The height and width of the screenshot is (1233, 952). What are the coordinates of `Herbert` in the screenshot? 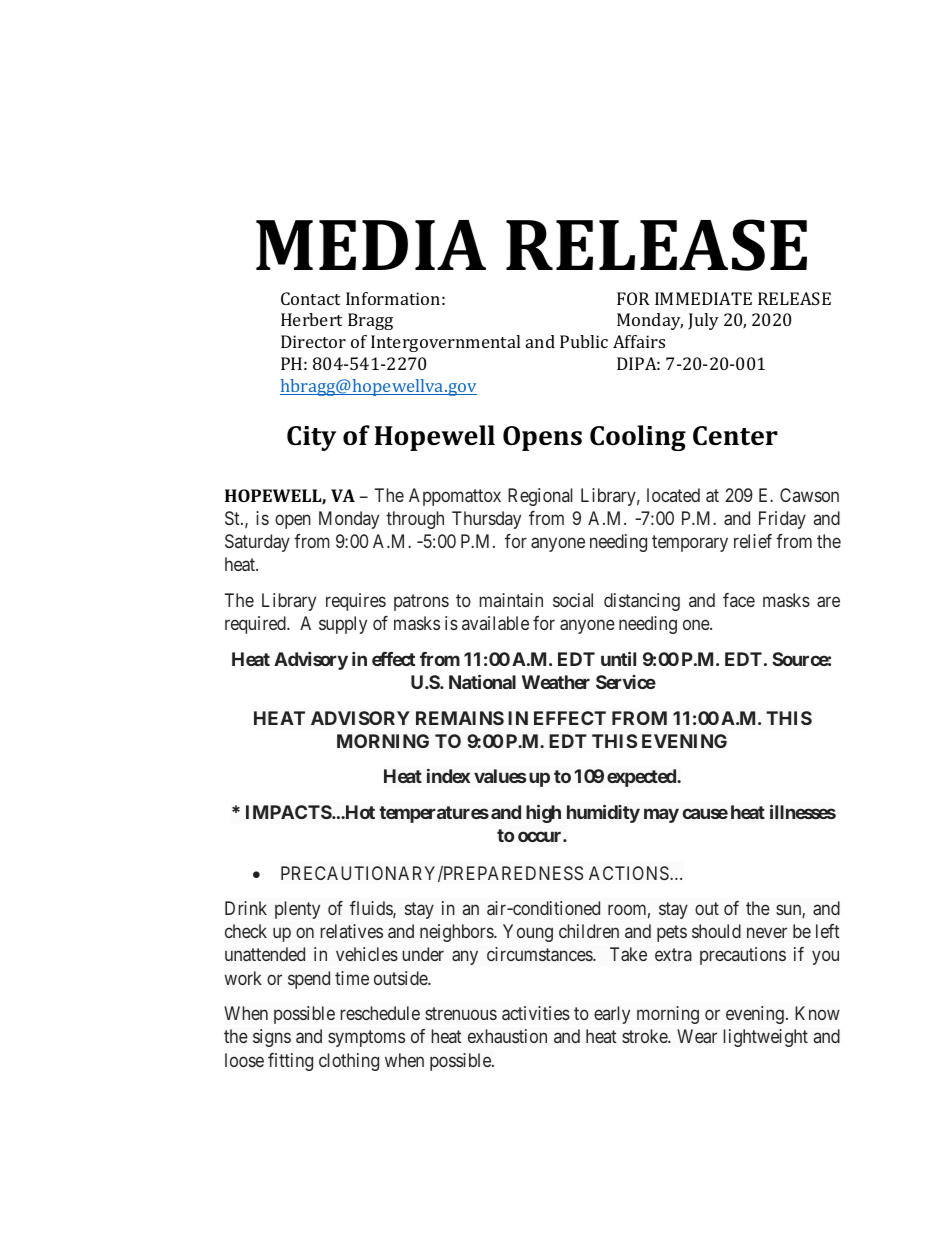 It's located at (311, 319).
